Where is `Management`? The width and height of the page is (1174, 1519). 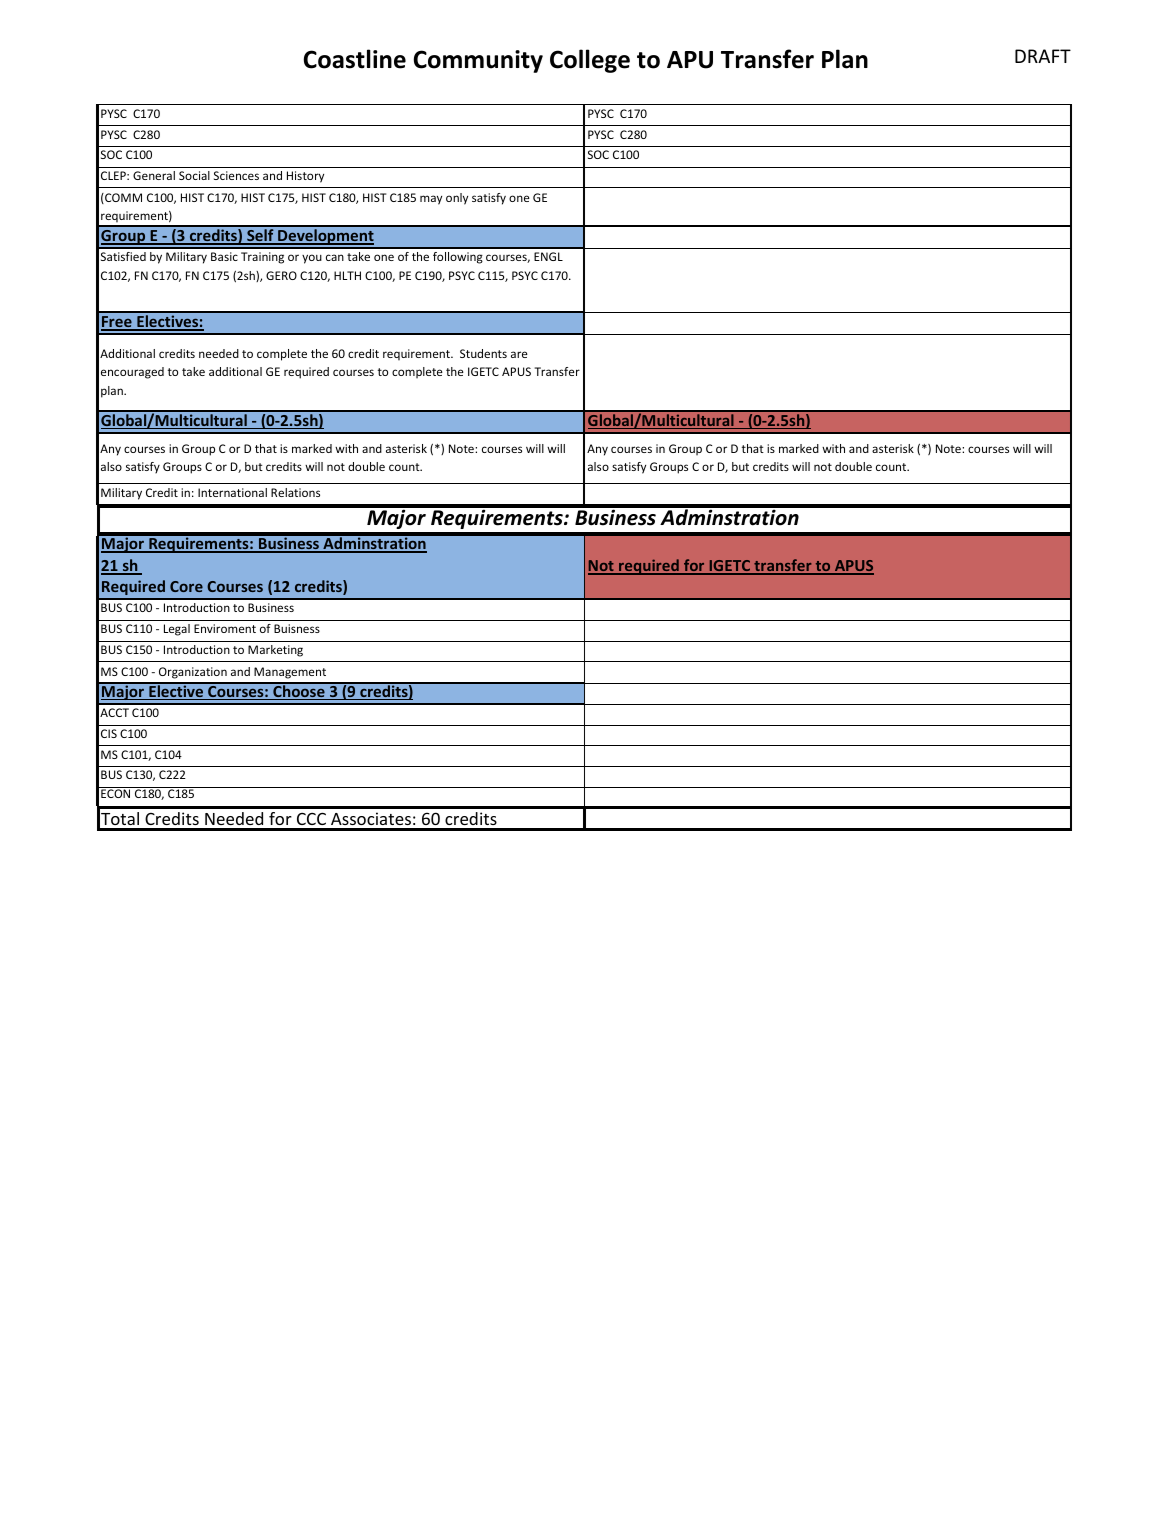 Management is located at coordinates (290, 673).
